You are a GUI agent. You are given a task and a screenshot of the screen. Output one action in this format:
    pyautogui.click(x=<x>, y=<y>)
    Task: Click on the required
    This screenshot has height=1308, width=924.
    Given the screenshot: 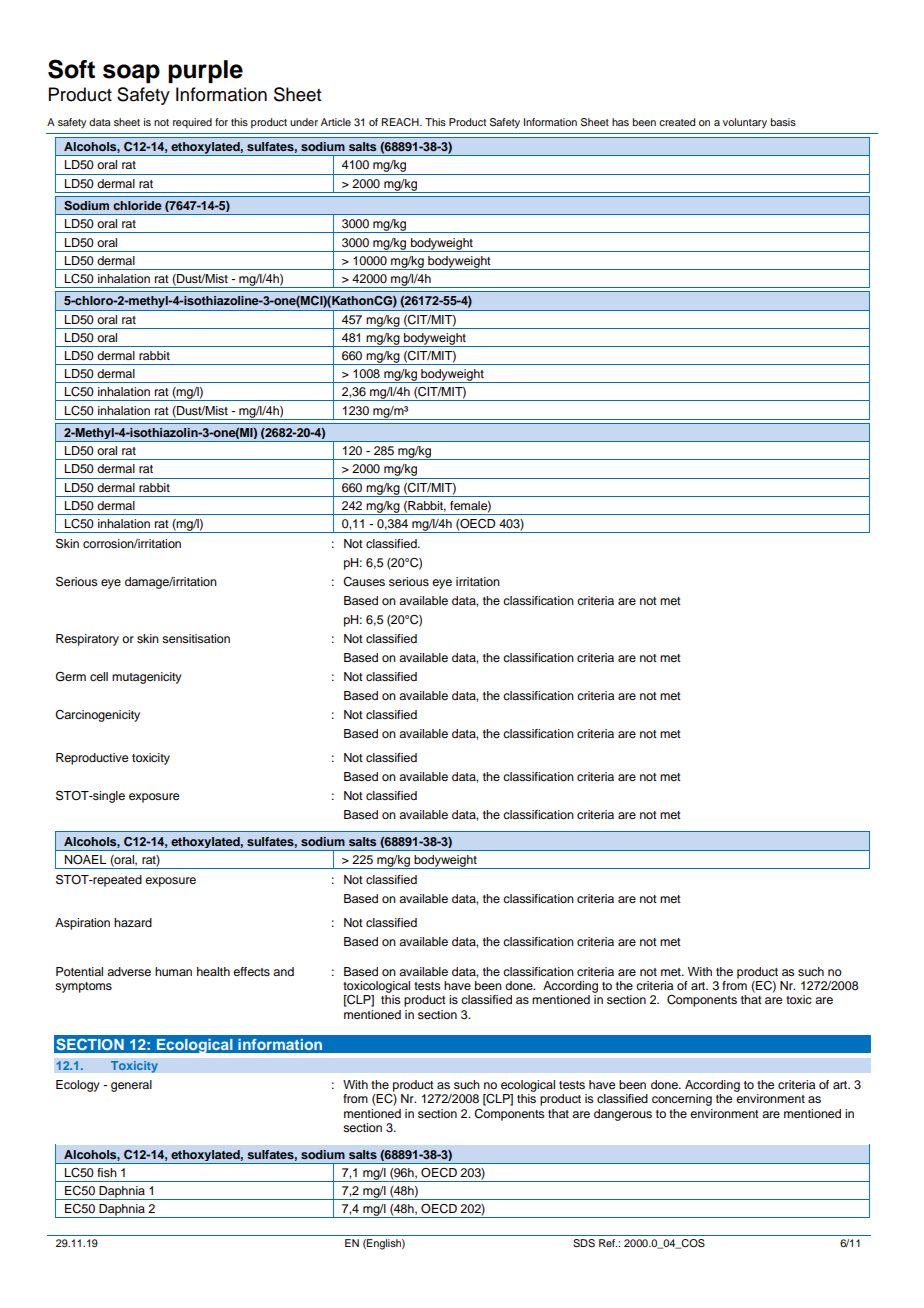 What is the action you would take?
    pyautogui.click(x=192, y=123)
